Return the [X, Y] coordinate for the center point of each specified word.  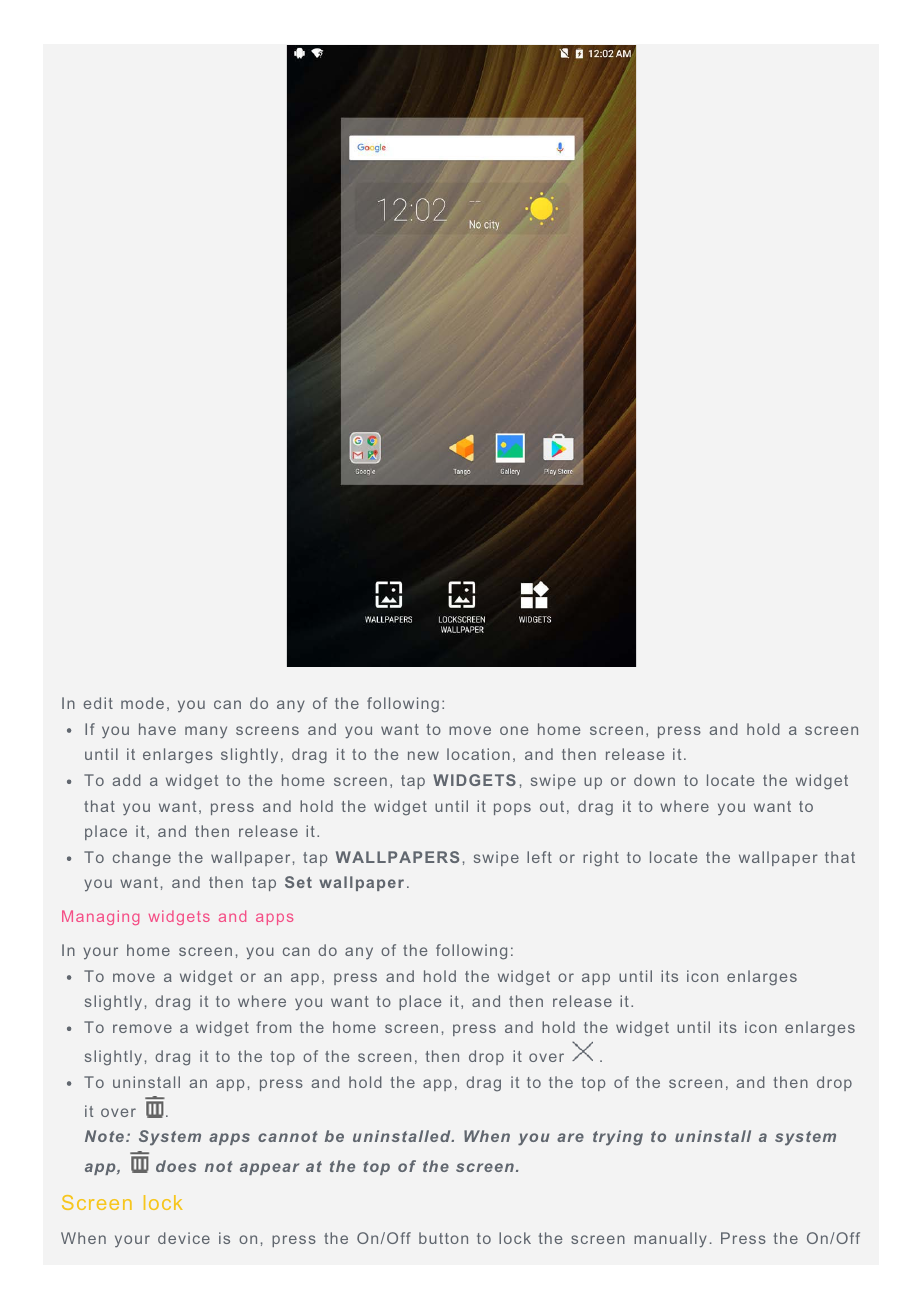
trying [618, 1138]
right [601, 859]
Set [298, 882]
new [423, 755]
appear [269, 1169]
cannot [288, 1136]
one [514, 730]
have [157, 729]
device [184, 1238]
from [273, 1027]
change [142, 858]
